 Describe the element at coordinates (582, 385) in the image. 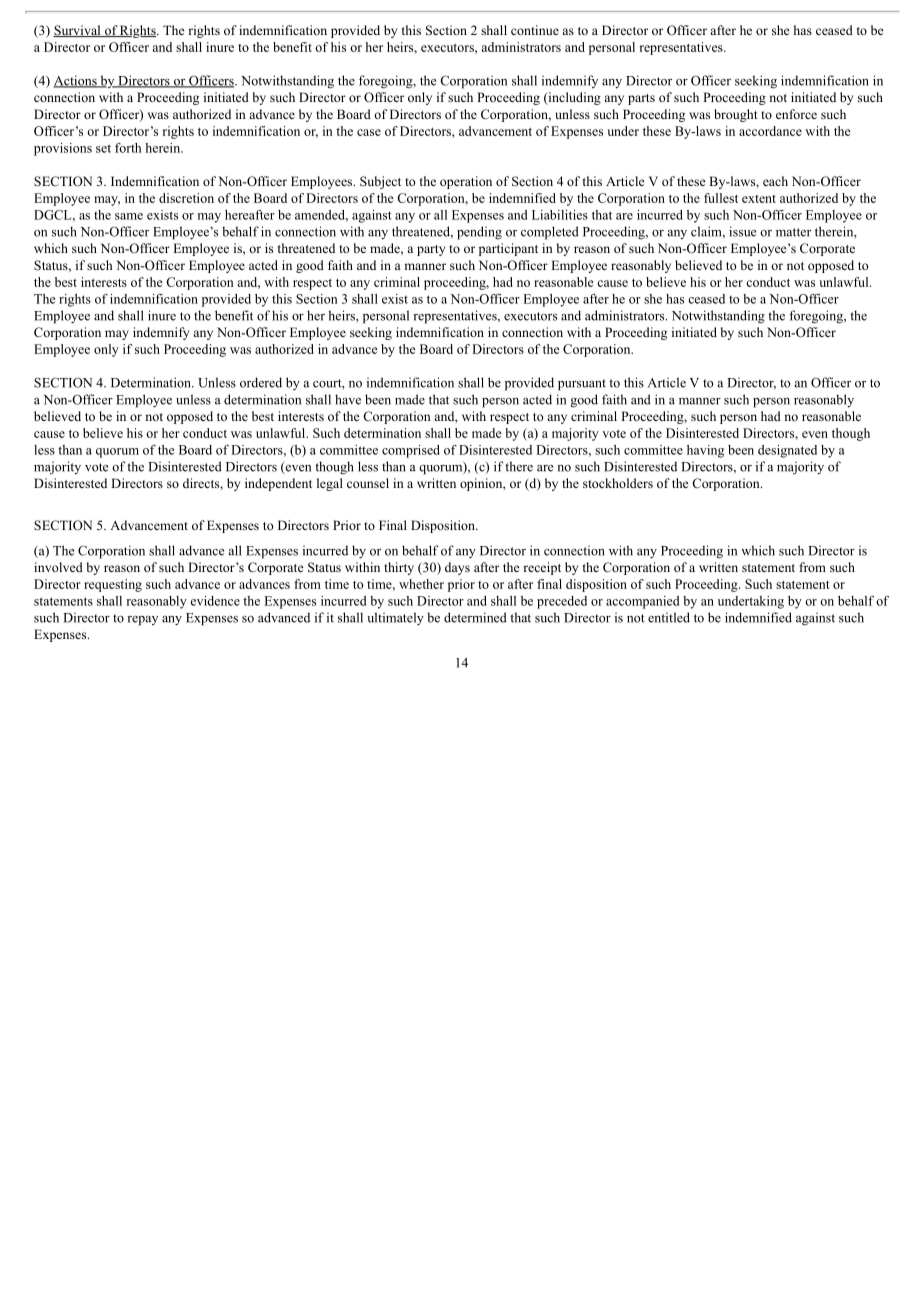

I see `pursuant` at that location.
